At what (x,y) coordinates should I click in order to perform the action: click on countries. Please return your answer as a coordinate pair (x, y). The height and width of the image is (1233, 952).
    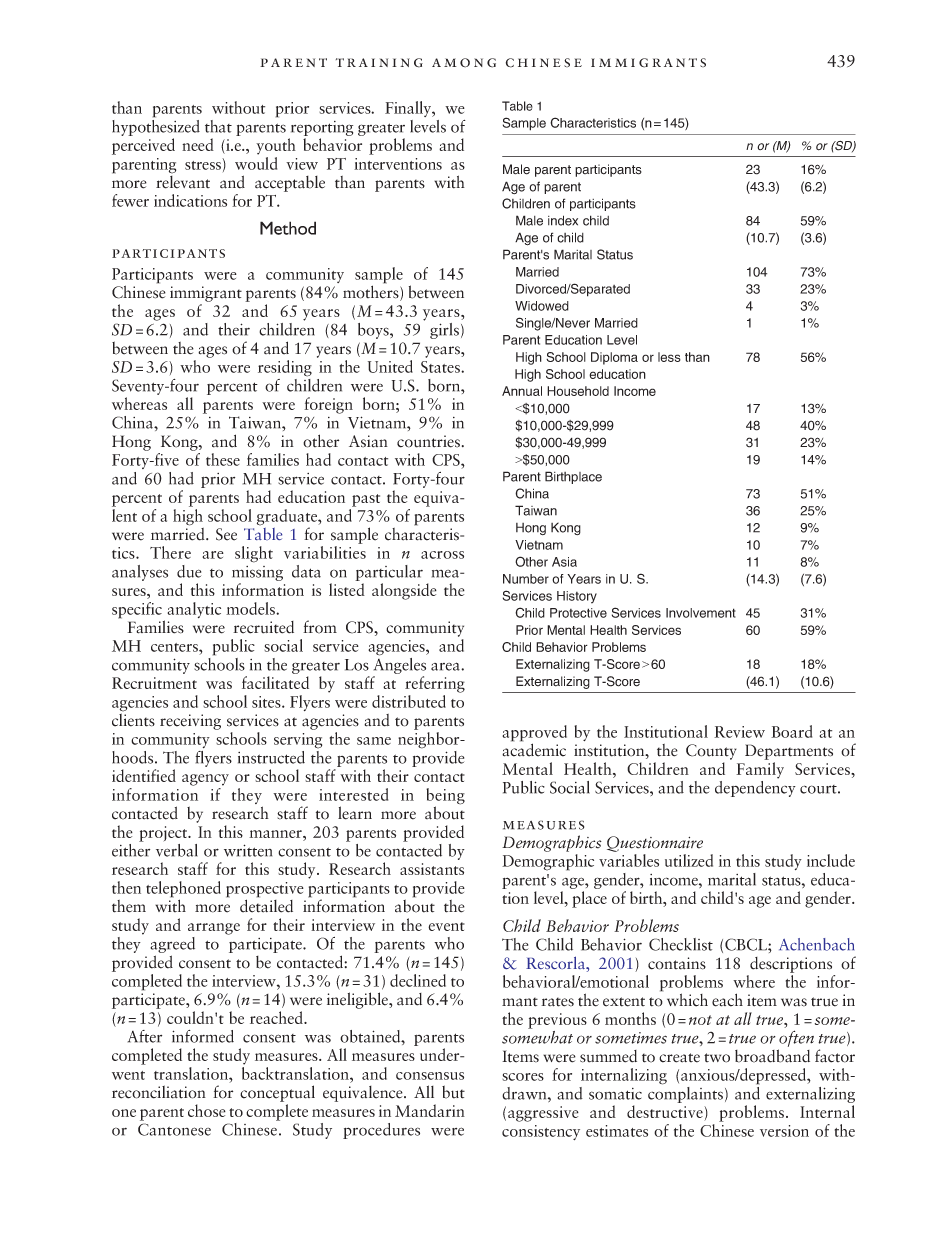
    Looking at the image, I should click on (428, 441).
